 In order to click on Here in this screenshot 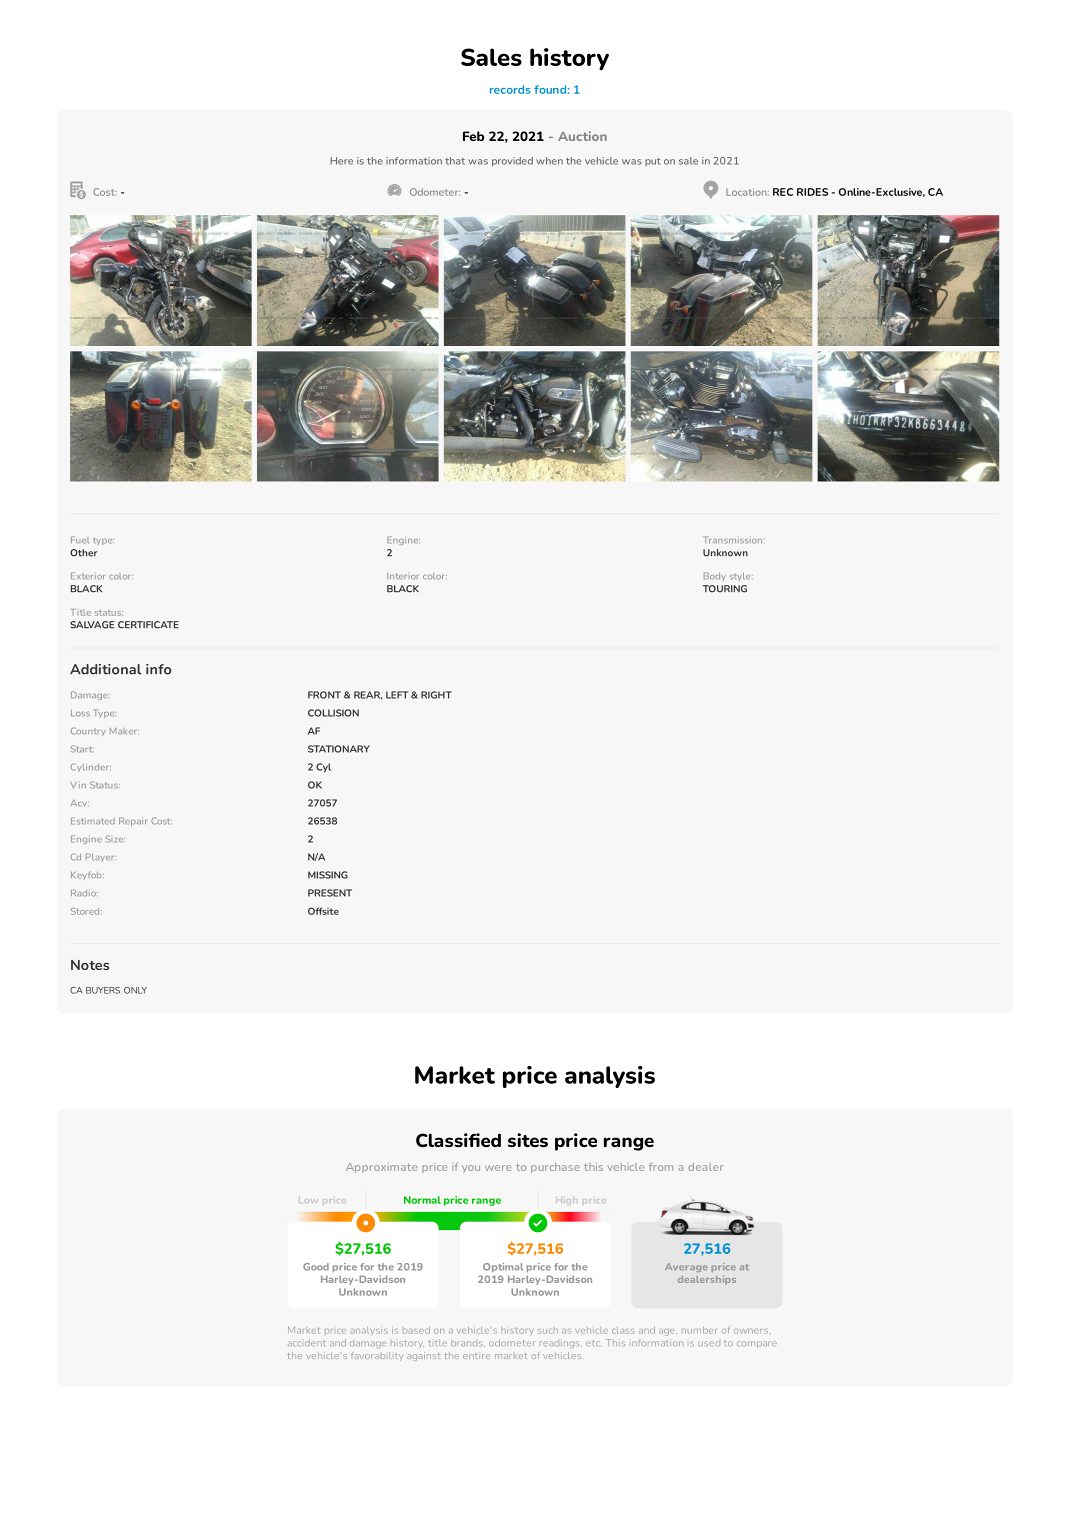, I will do `click(341, 161)`.
